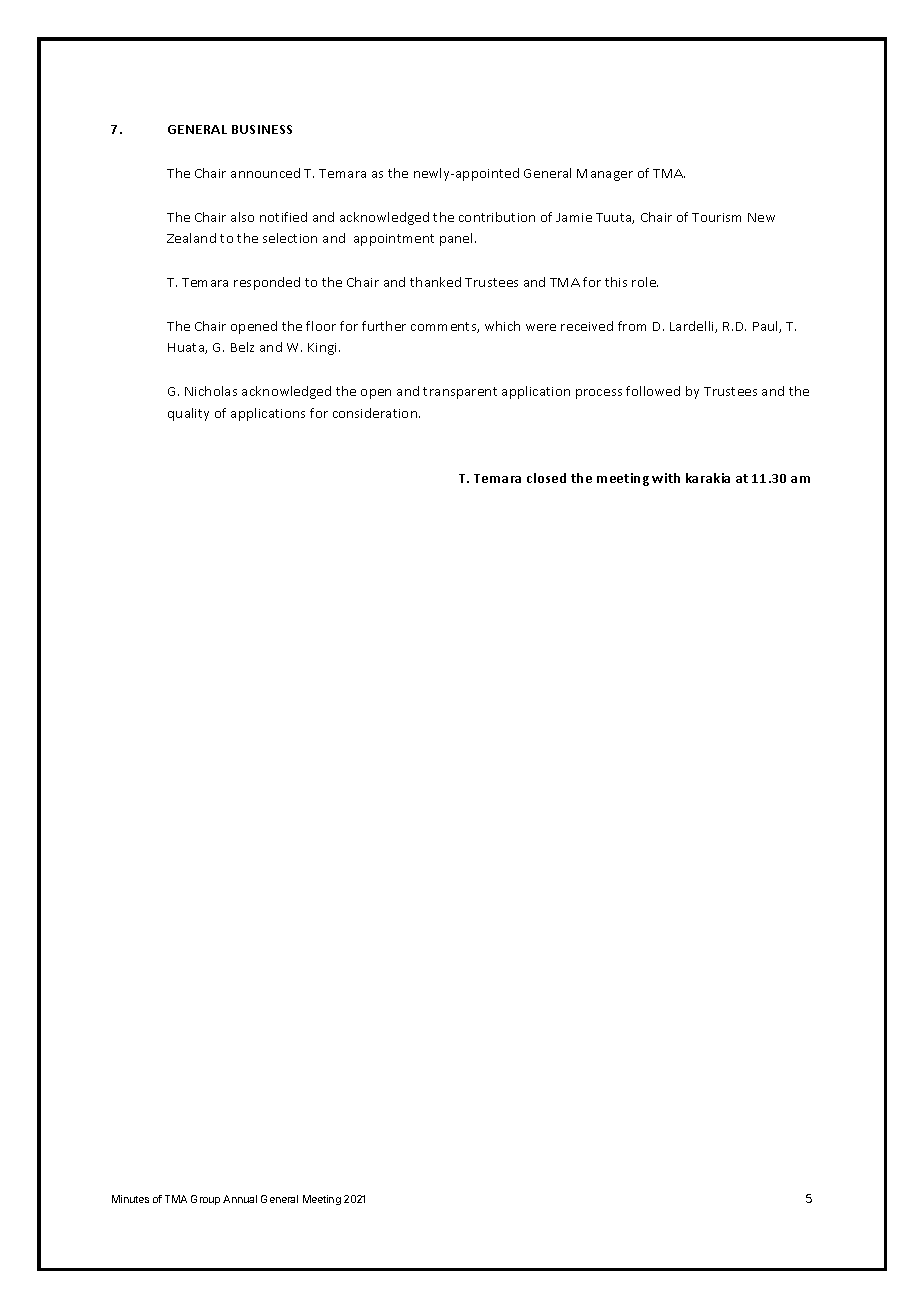 This screenshot has height=1308, width=924. Describe the element at coordinates (666, 478) in the screenshot. I see `with` at that location.
